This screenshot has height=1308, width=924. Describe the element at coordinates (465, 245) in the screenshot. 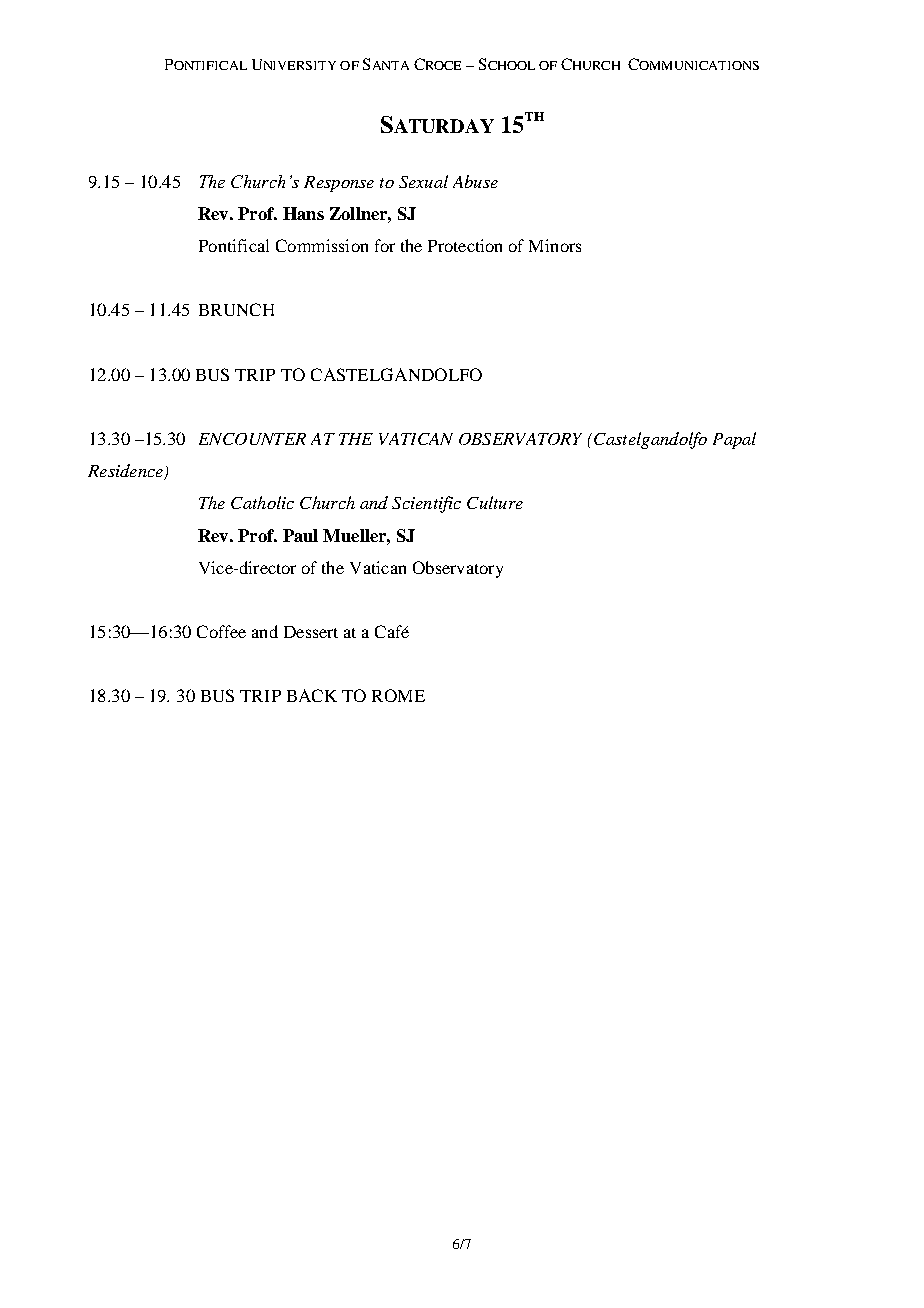

I see `Protection` at that location.
